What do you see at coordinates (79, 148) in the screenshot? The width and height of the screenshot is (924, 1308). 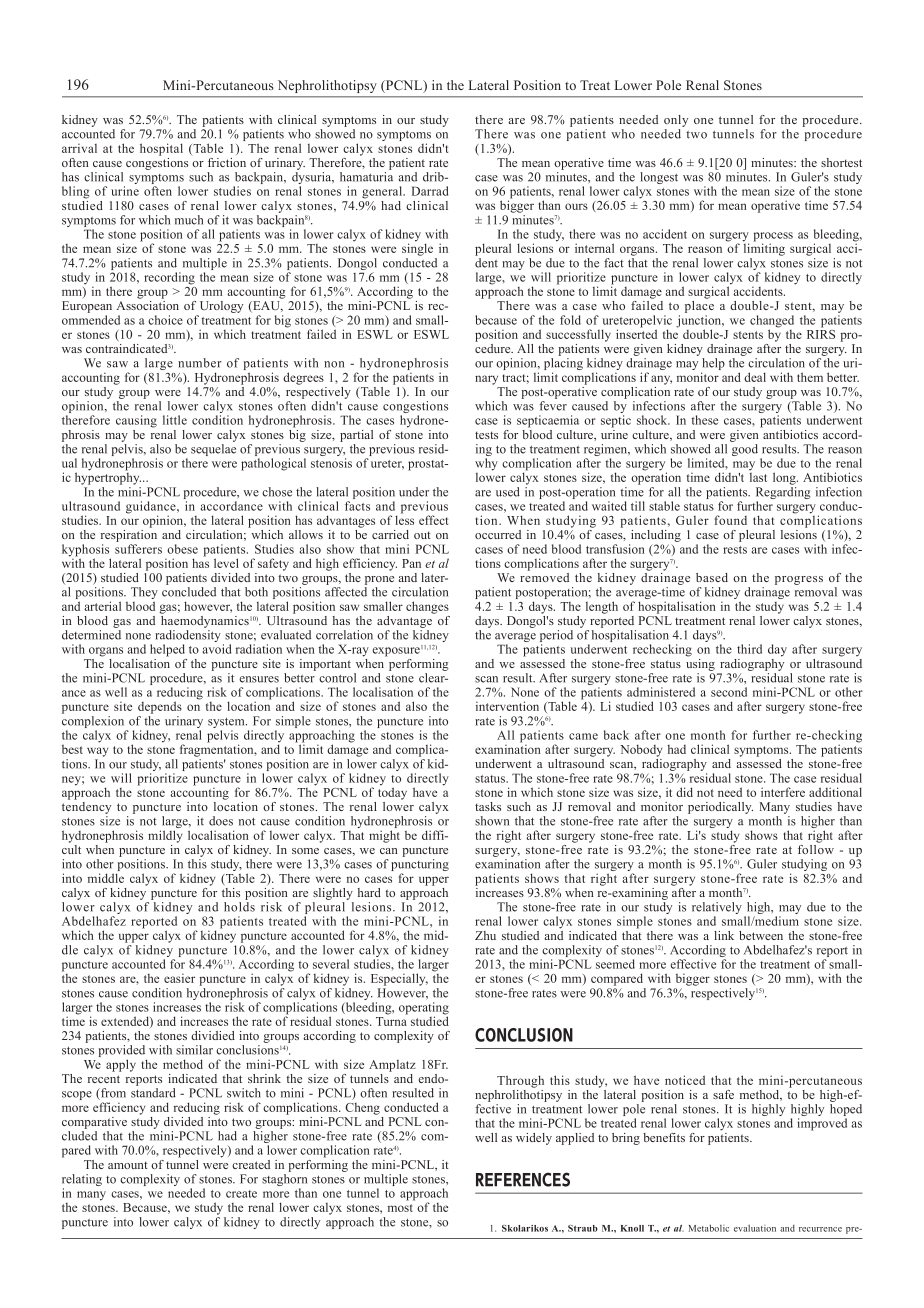 I see `arrival` at bounding box center [79, 148].
